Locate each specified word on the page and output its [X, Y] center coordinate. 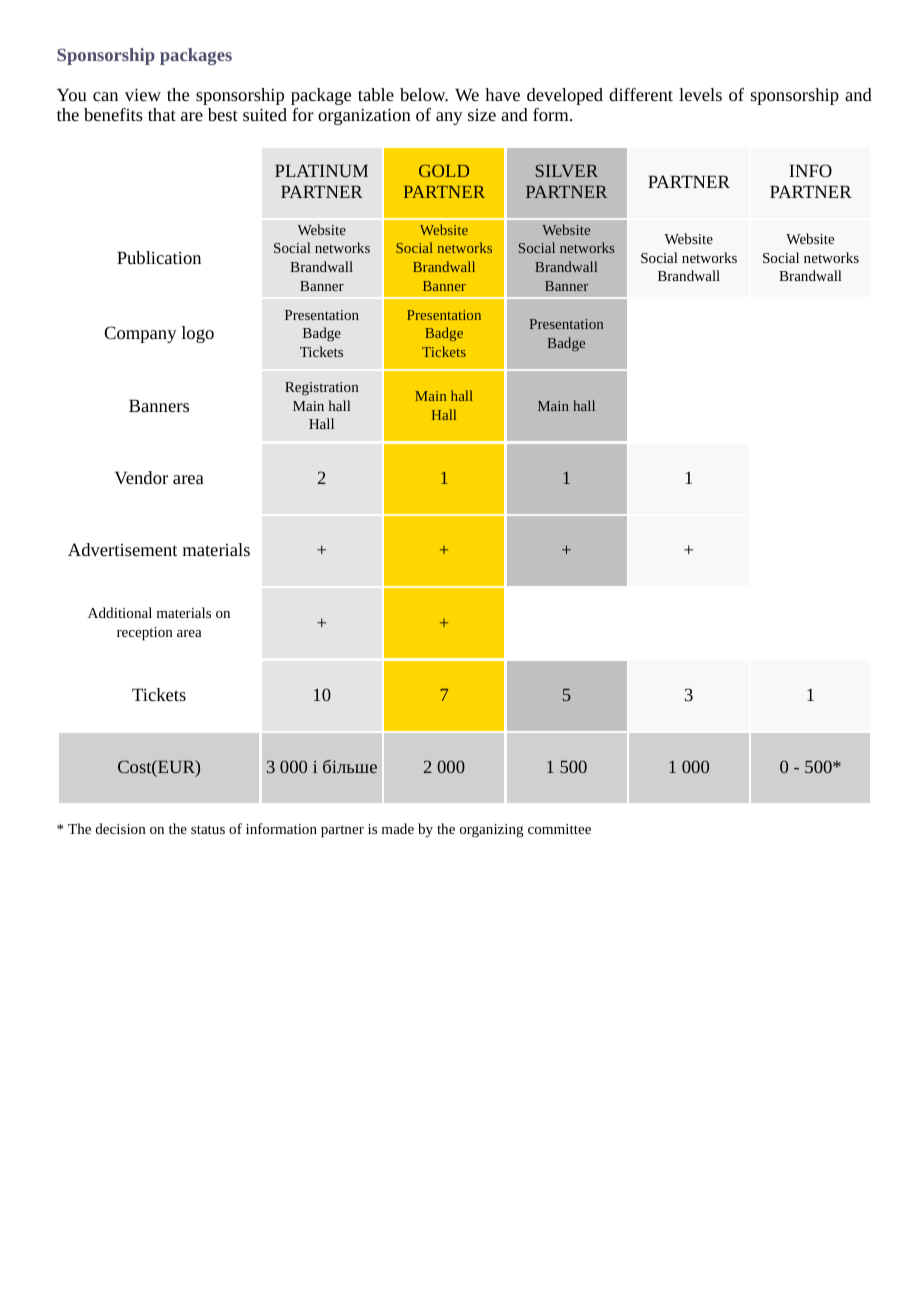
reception [145, 634]
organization [364, 116]
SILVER [567, 170]
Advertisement [123, 549]
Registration [322, 389]
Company [140, 334]
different [641, 94]
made [398, 828]
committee [559, 829]
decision [121, 828]
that [162, 114]
